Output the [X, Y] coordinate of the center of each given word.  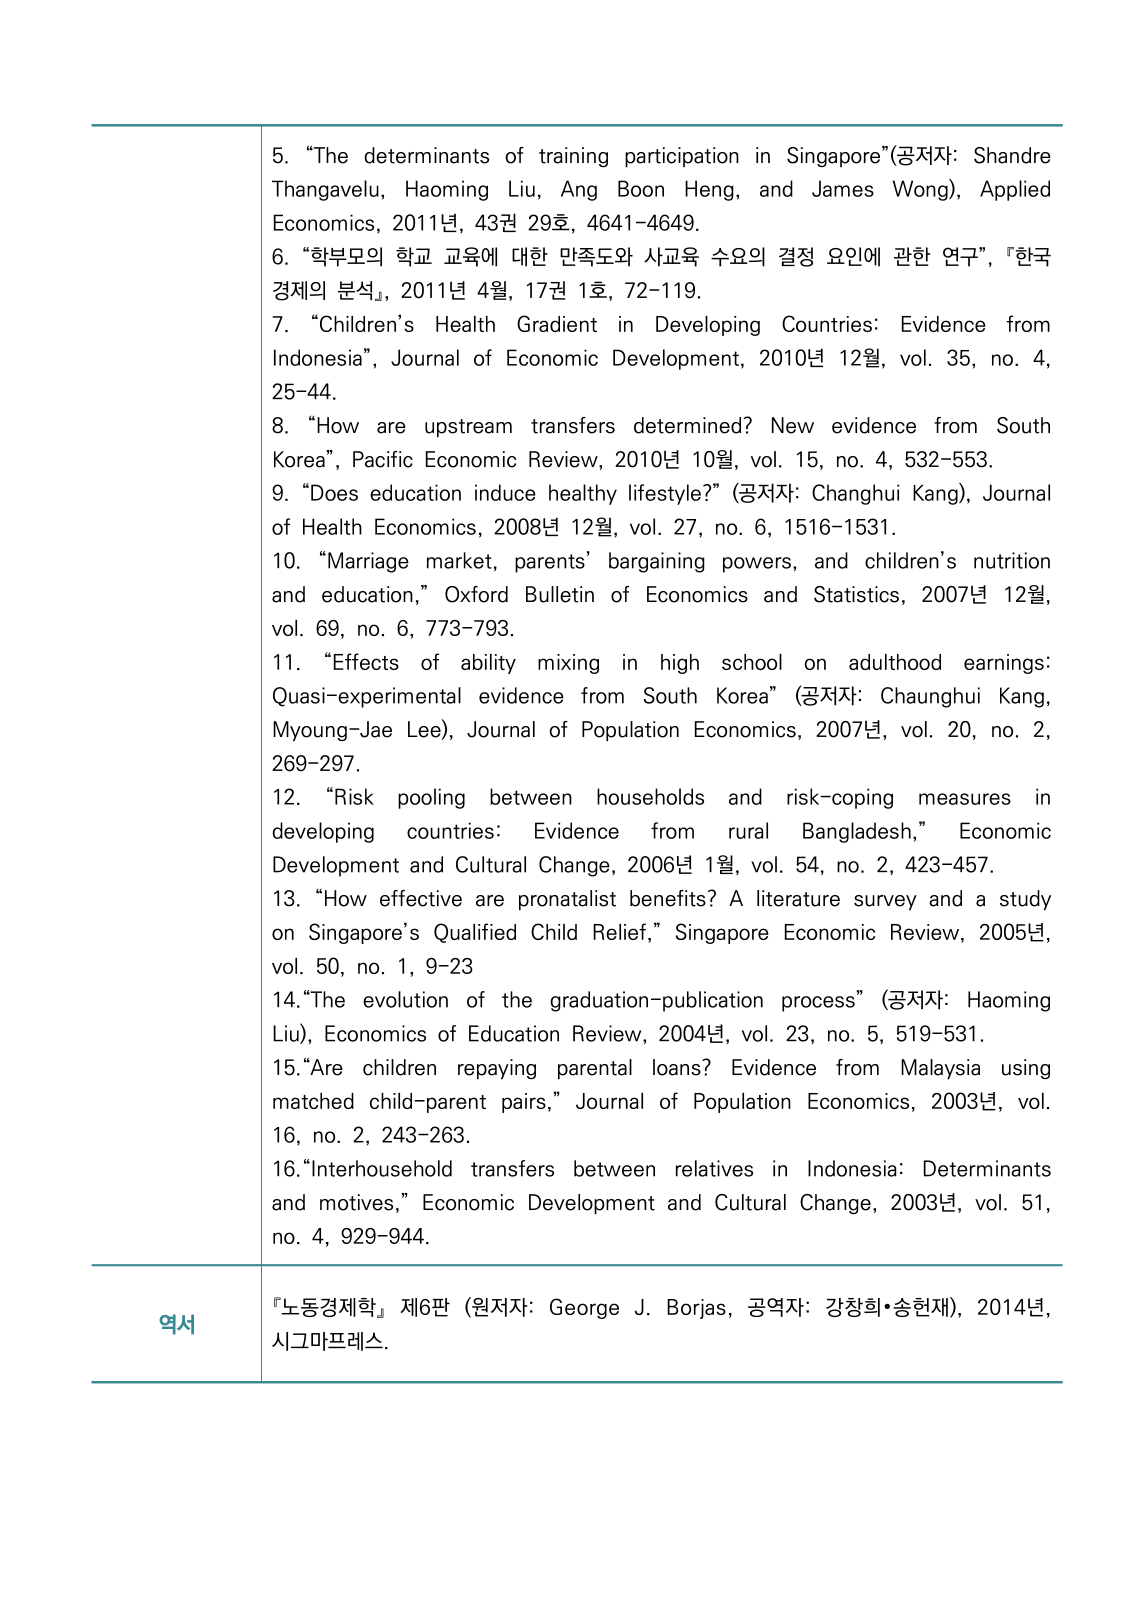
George [584, 1308]
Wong [921, 190]
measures [965, 799]
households [650, 796]
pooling [431, 798]
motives [356, 1202]
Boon [641, 188]
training [573, 157]
